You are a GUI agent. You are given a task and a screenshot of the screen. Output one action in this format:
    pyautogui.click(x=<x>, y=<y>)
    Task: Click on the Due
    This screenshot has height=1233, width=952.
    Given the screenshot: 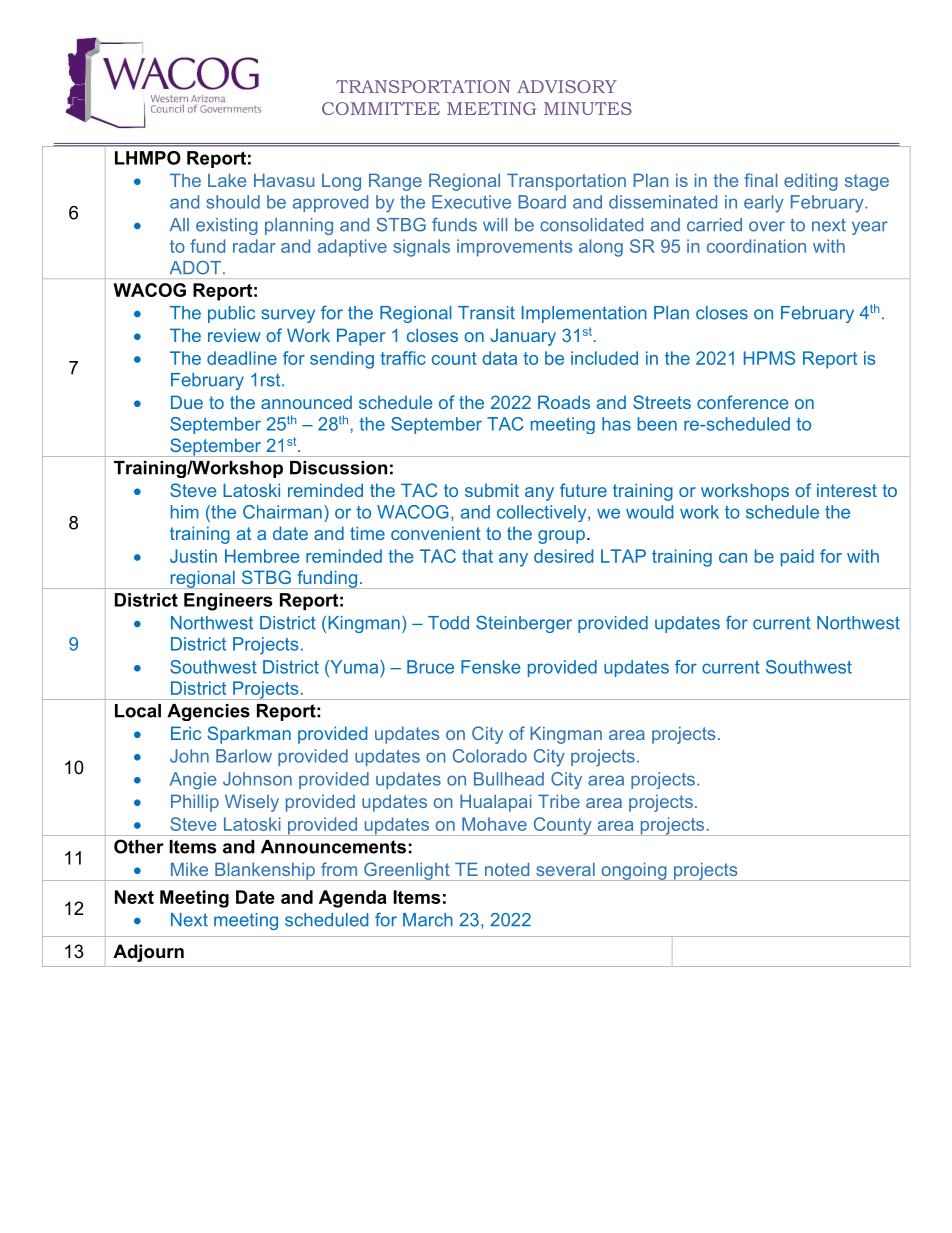 What is the action you would take?
    pyautogui.click(x=187, y=402)
